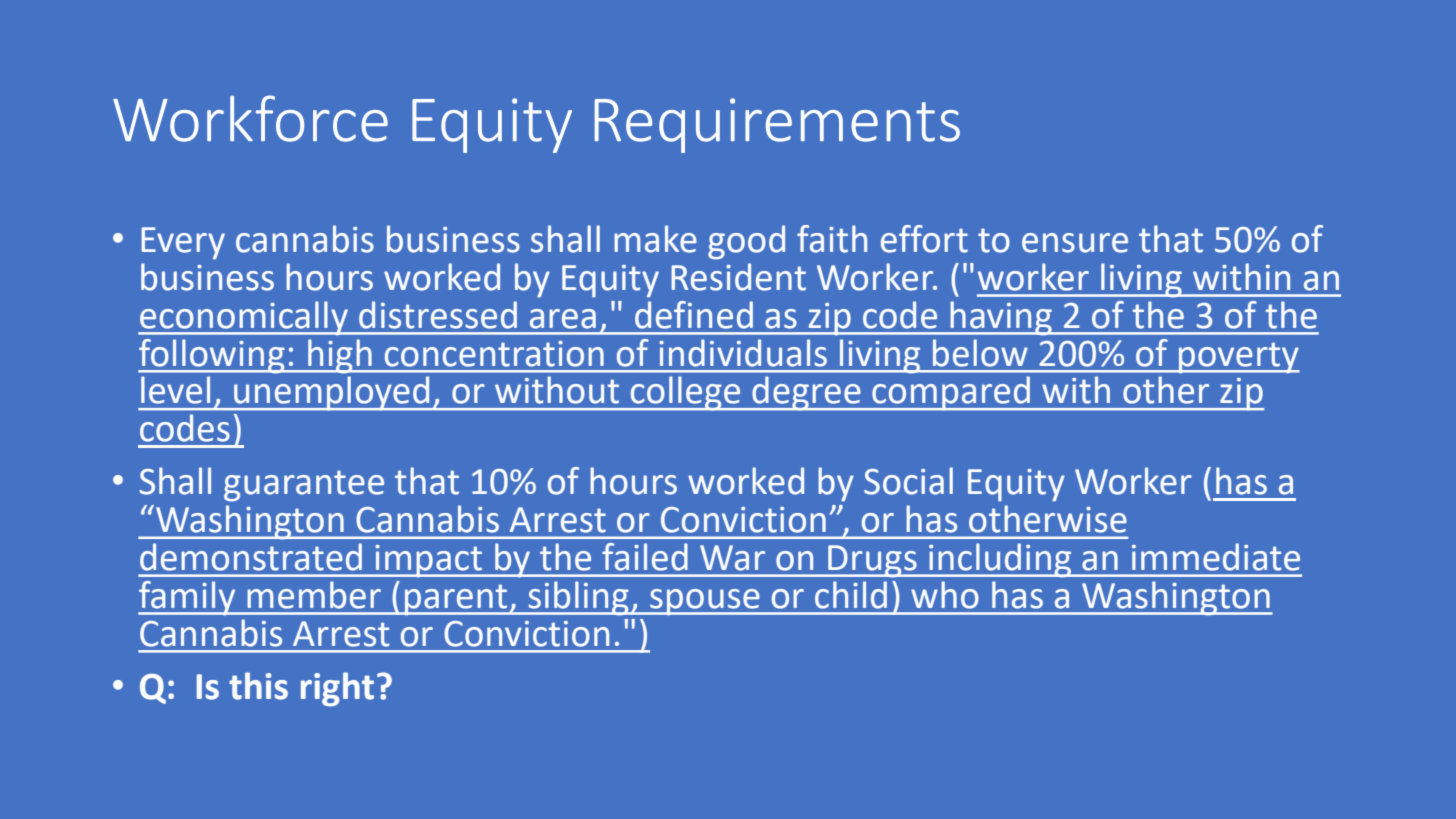 The width and height of the screenshot is (1456, 819). What do you see at coordinates (244, 318) in the screenshot?
I see `economically` at bounding box center [244, 318].
